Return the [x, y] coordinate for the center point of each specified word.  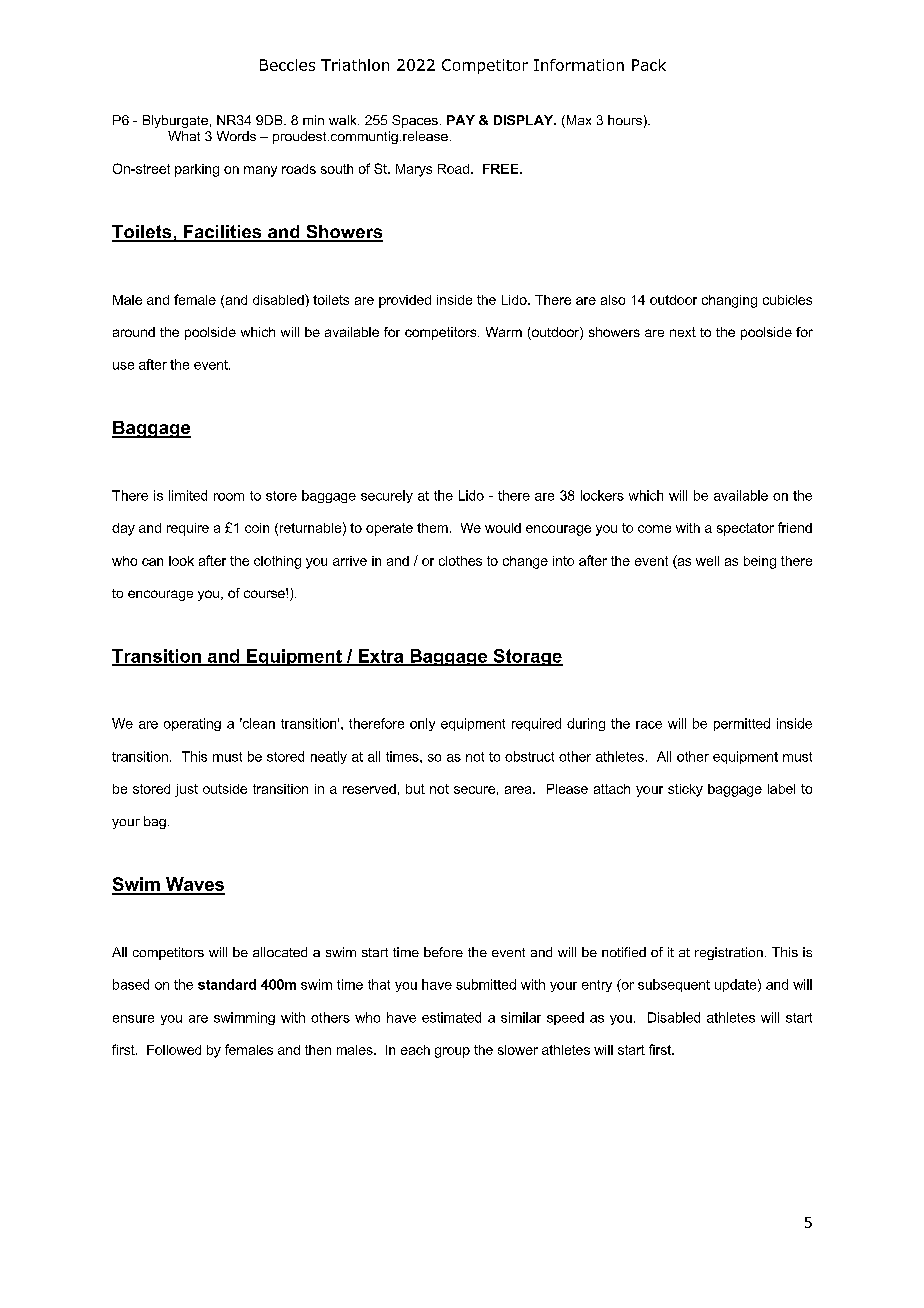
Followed [174, 1050]
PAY [461, 120]
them [432, 528]
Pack [649, 65]
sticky [685, 790]
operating [192, 724]
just [186, 790]
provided [405, 301]
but [415, 789]
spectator [745, 529]
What [184, 136]
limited [188, 495]
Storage [527, 657]
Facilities [222, 233]
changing [729, 301]
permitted [742, 724]
